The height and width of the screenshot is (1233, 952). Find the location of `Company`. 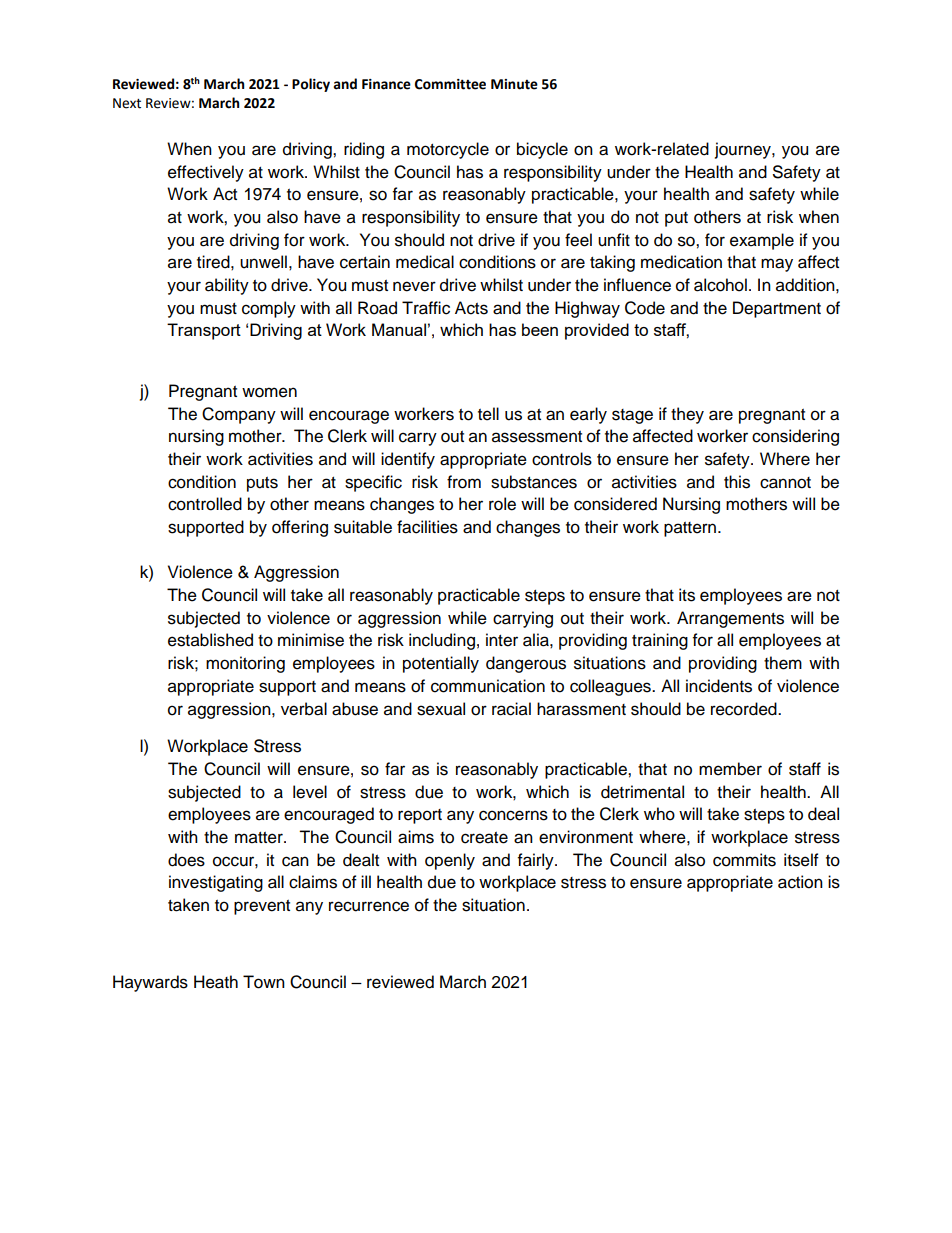

Company is located at coordinates (239, 415).
